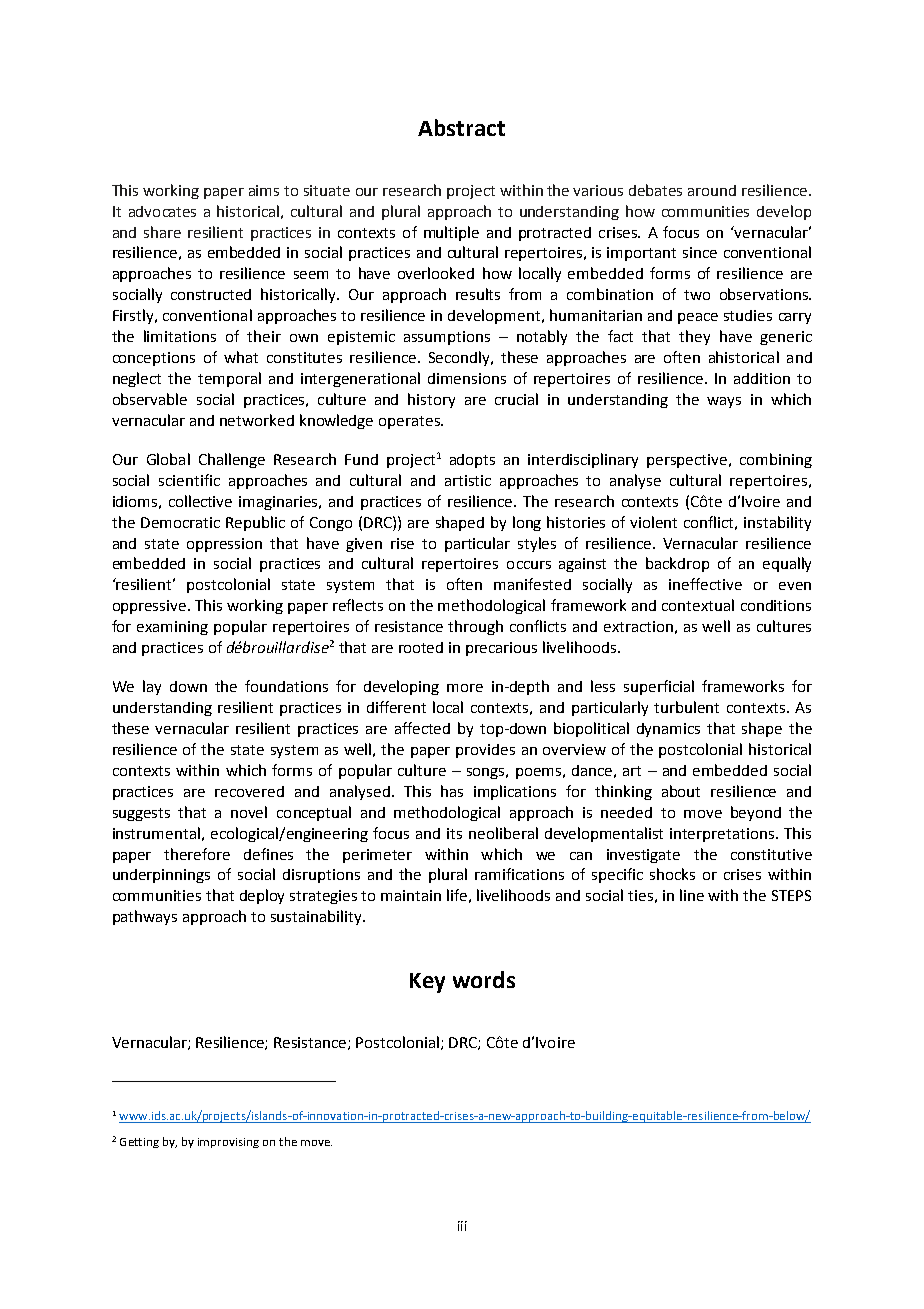 This screenshot has height=1309, width=924. Describe the element at coordinates (228, 1143) in the screenshot. I see `improvising` at that location.
